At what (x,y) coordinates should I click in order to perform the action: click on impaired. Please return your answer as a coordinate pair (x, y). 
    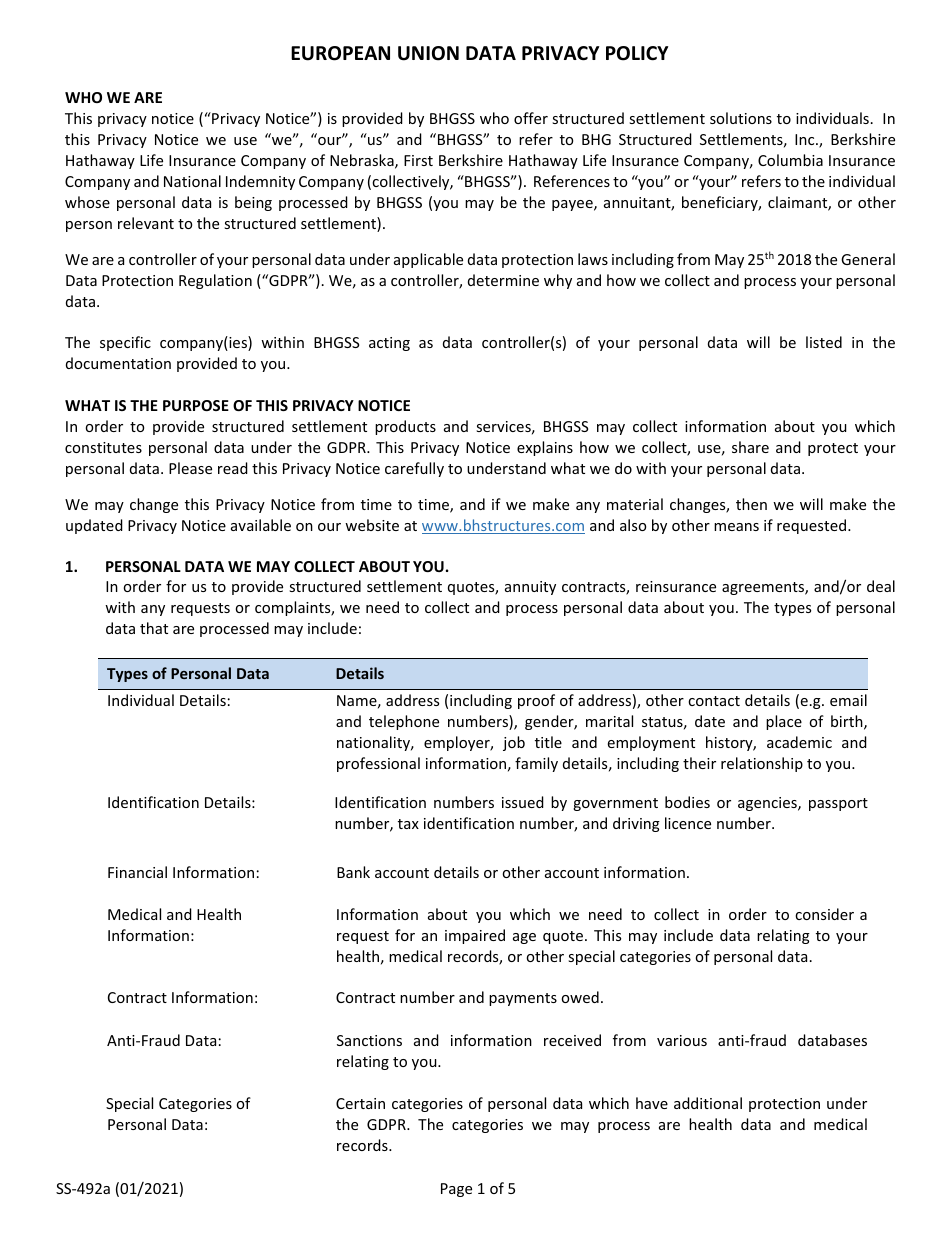
    Looking at the image, I should click on (475, 936).
